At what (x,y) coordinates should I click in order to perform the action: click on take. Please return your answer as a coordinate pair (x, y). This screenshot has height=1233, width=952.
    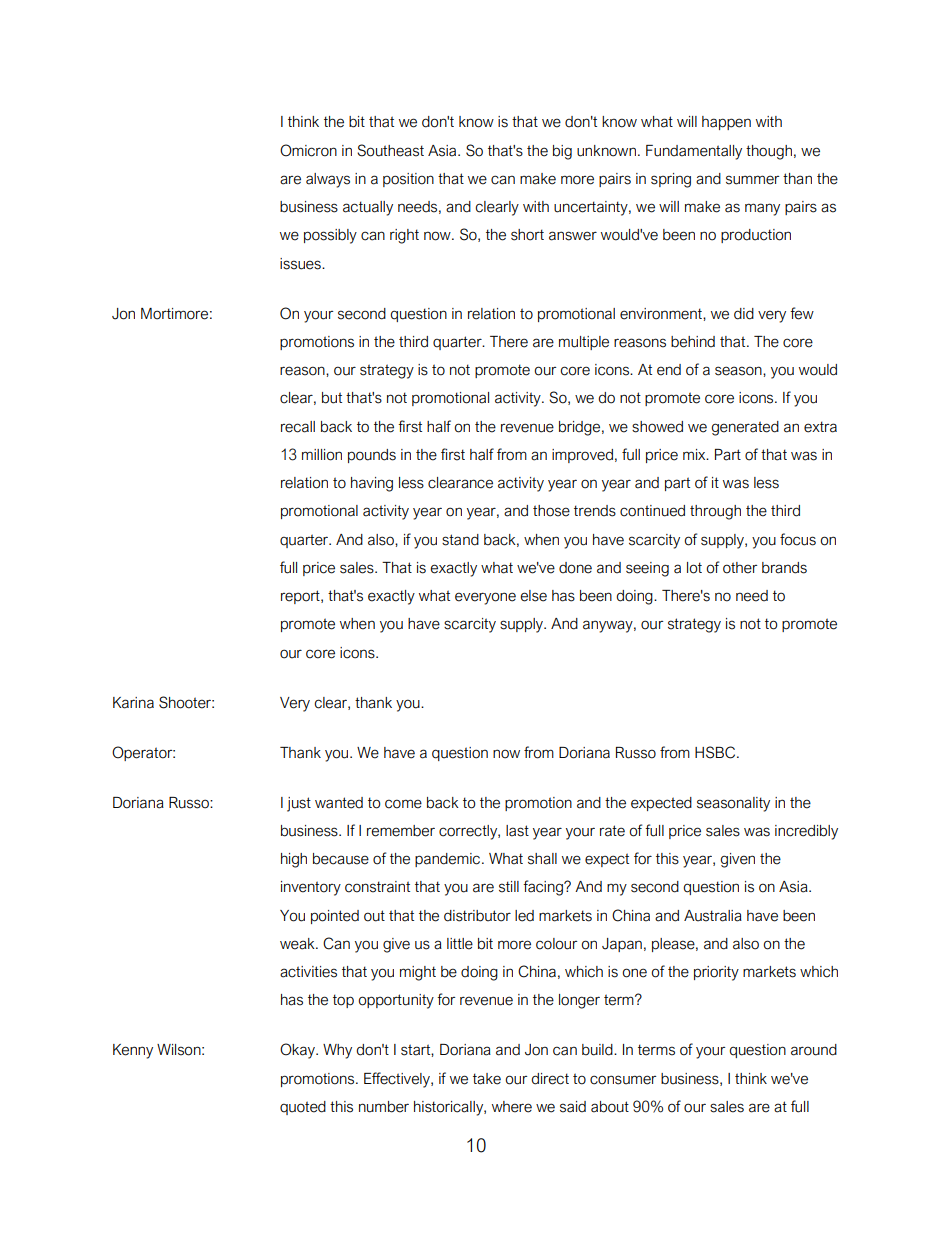
    Looking at the image, I should click on (487, 1079).
